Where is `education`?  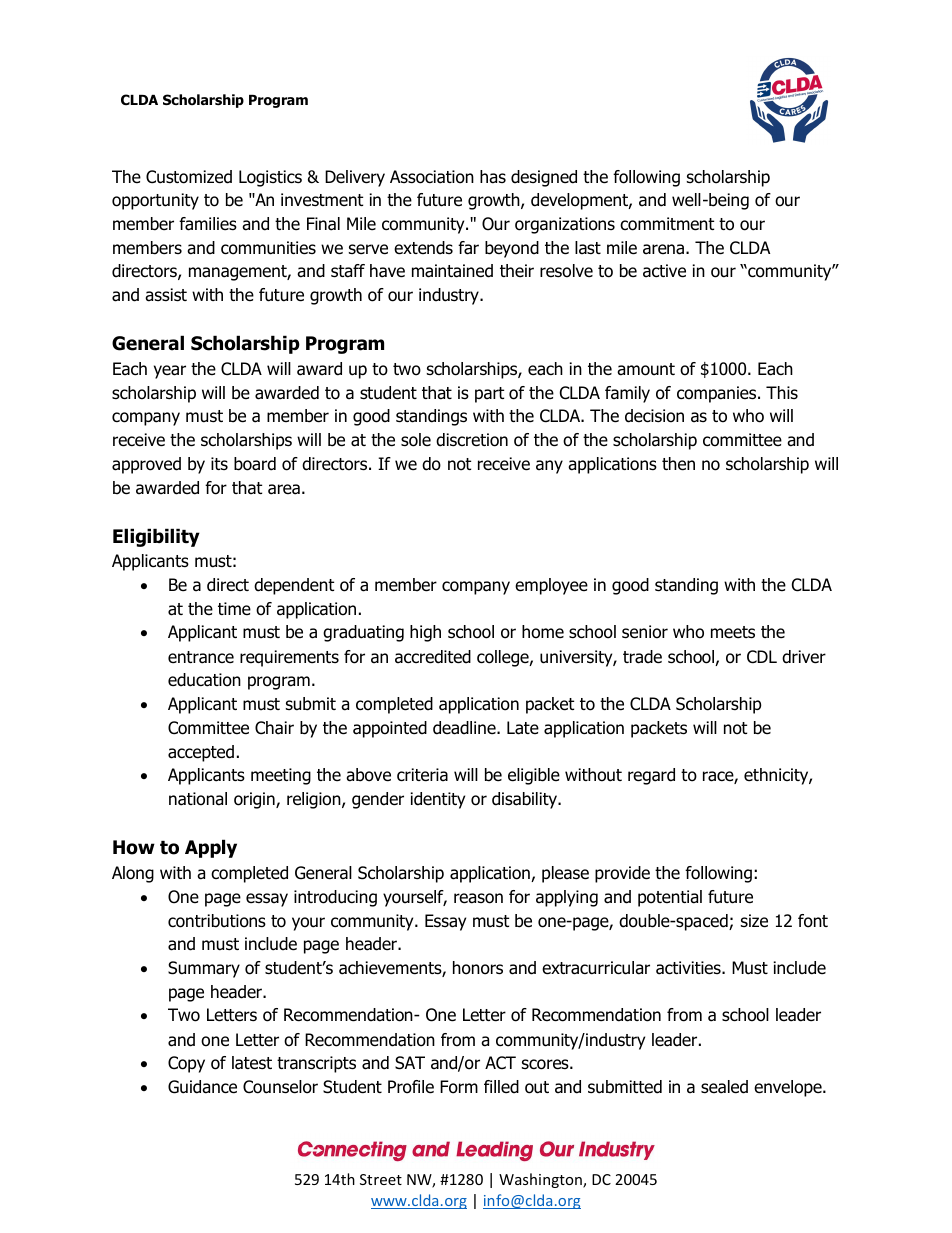
education is located at coordinates (204, 680).
